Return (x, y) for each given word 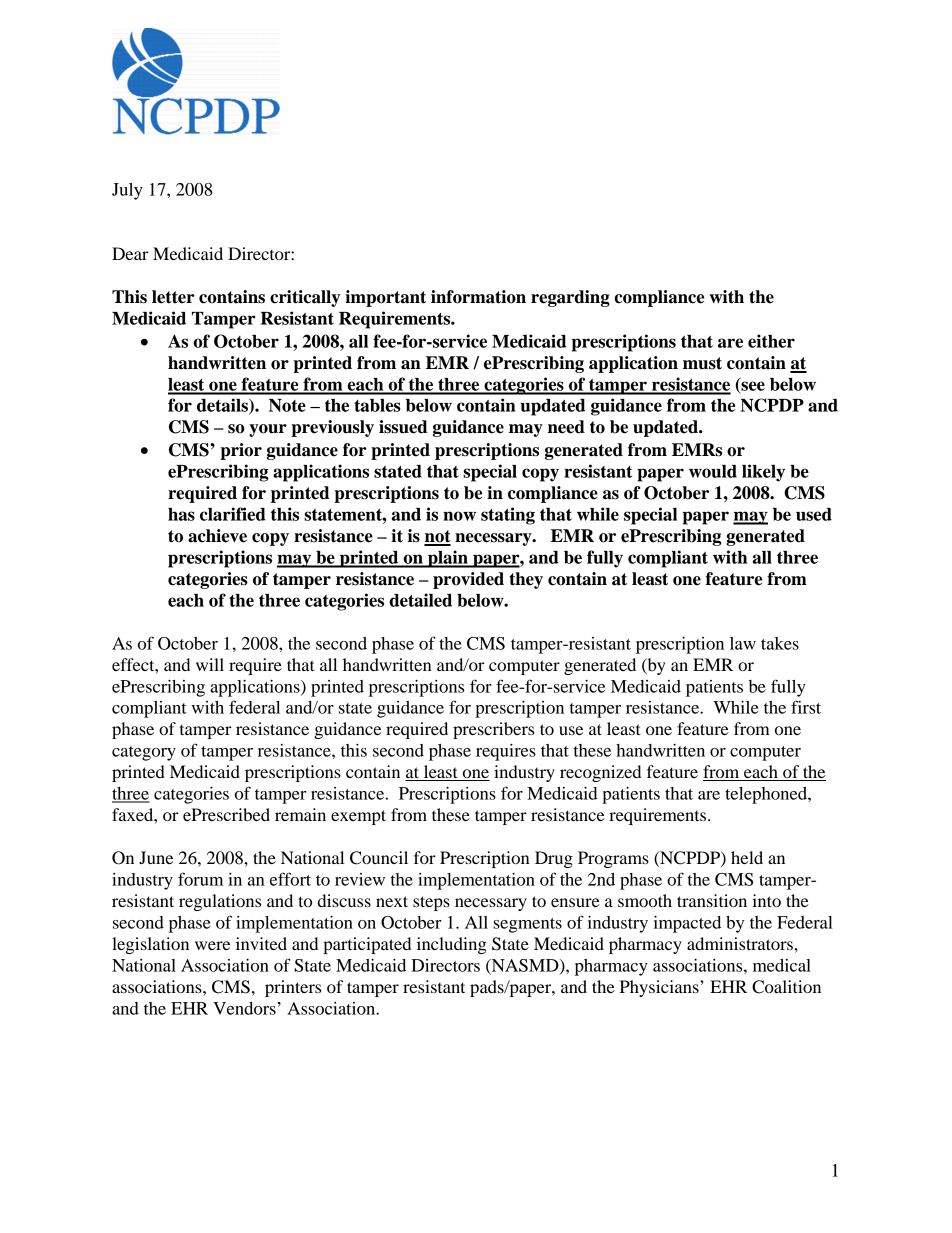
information (478, 297)
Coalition (786, 987)
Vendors (244, 1008)
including (452, 945)
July (127, 191)
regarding (570, 298)
